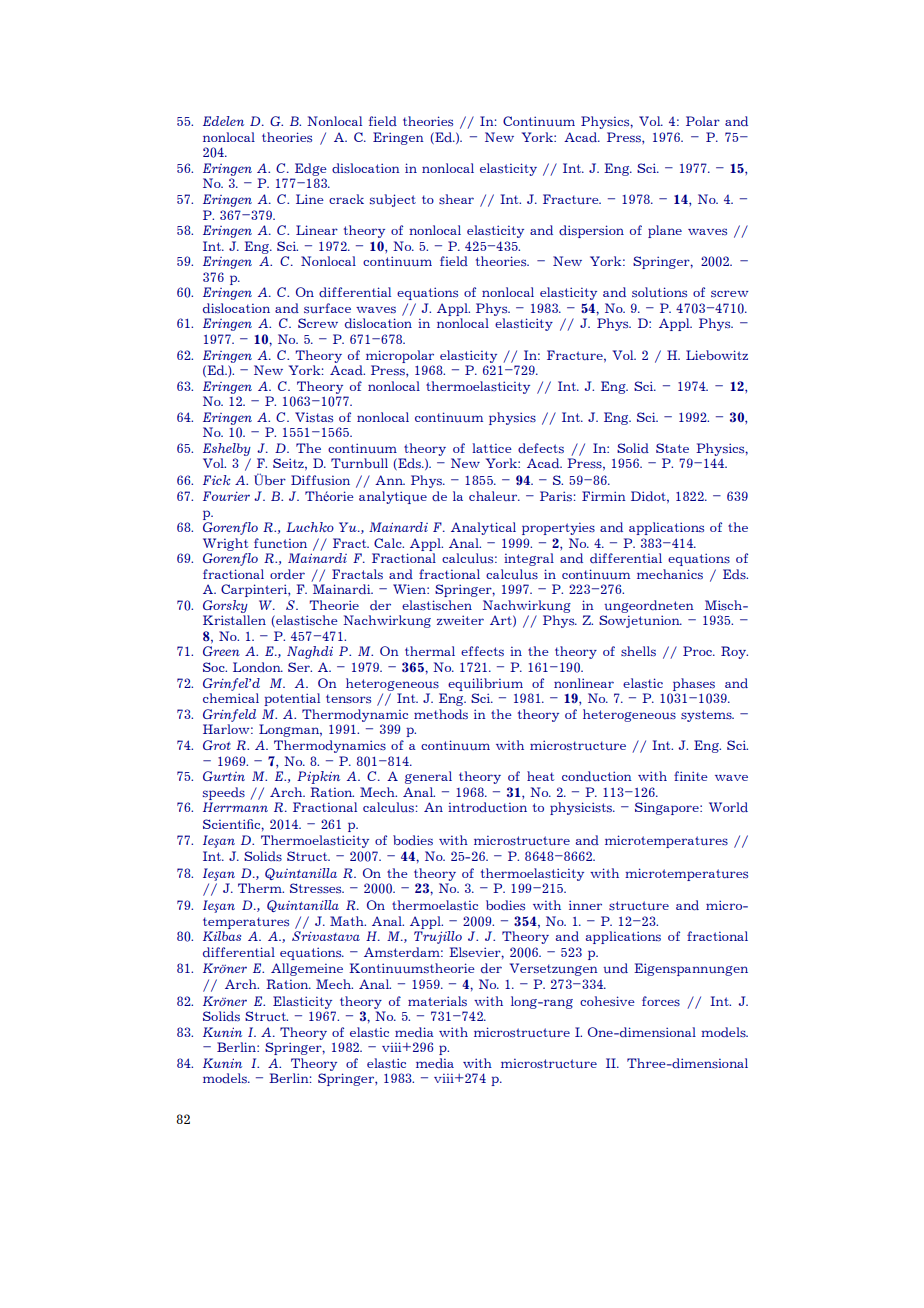 This image has height=1308, width=924. I want to click on lattice, so click(492, 448).
